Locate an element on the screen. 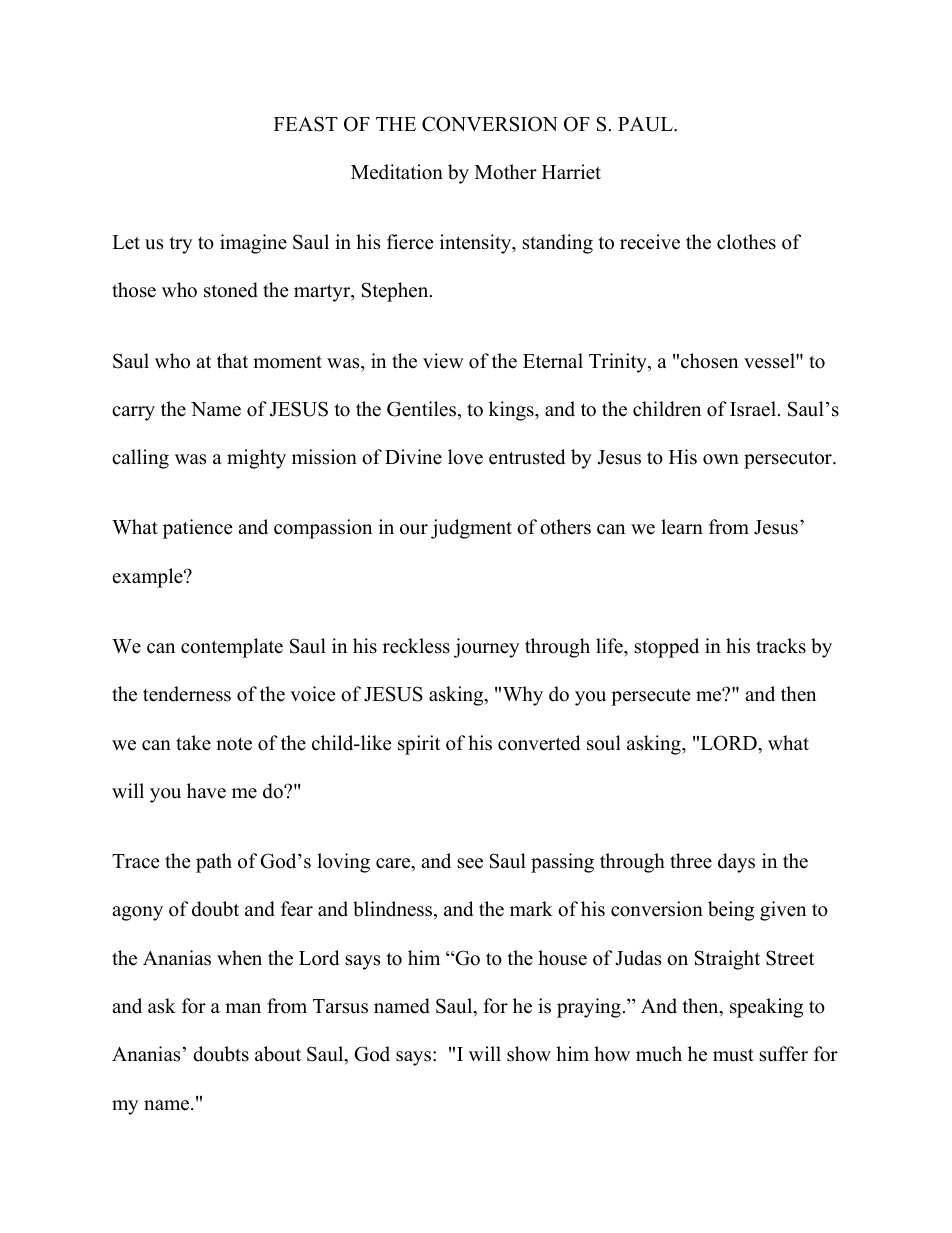 This screenshot has height=1233, width=952. take is located at coordinates (193, 743).
